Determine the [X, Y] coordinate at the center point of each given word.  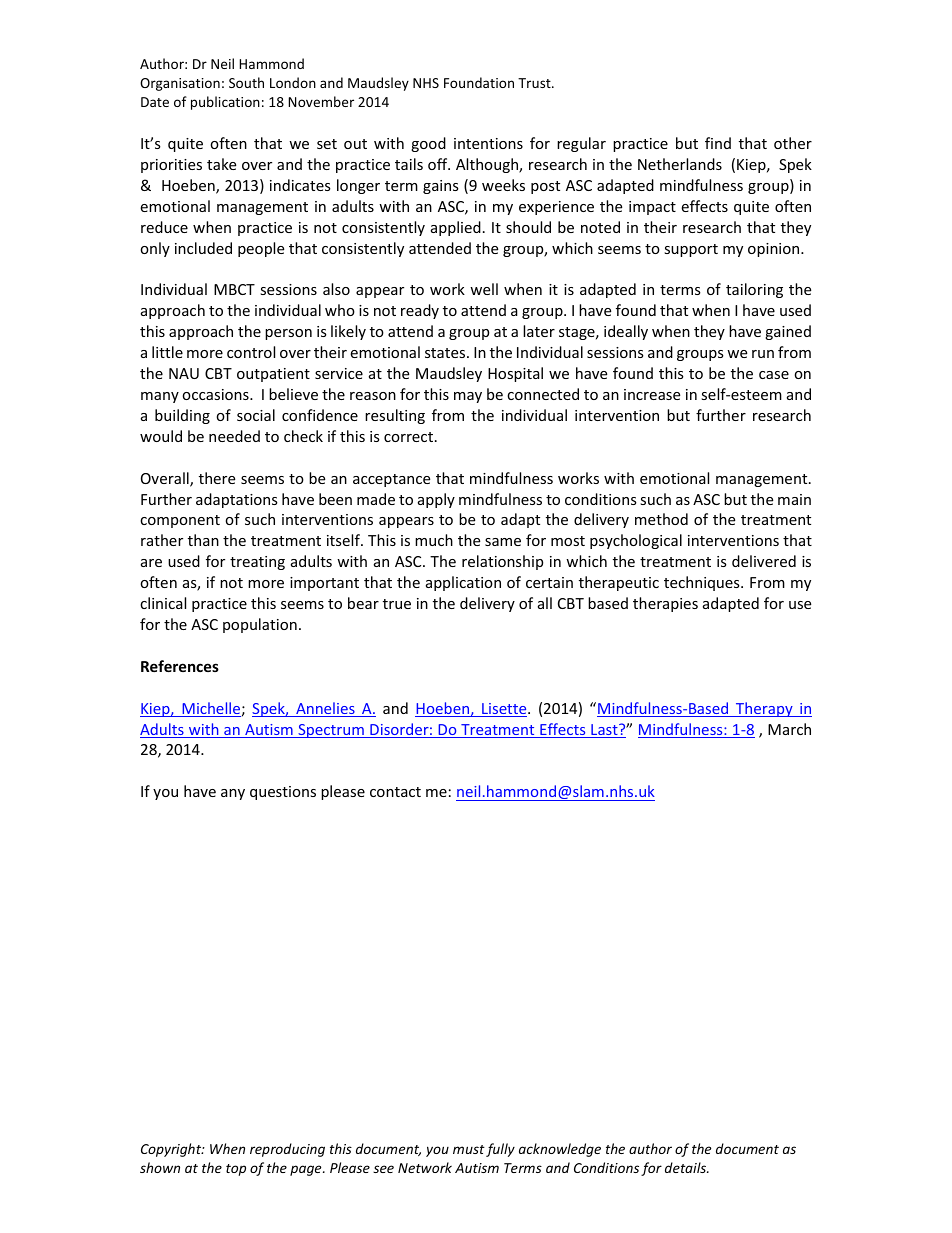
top [236, 1170]
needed [234, 436]
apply [436, 500]
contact [395, 792]
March [789, 729]
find [718, 143]
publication [225, 103]
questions [283, 793]
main [794, 499]
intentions [488, 143]
